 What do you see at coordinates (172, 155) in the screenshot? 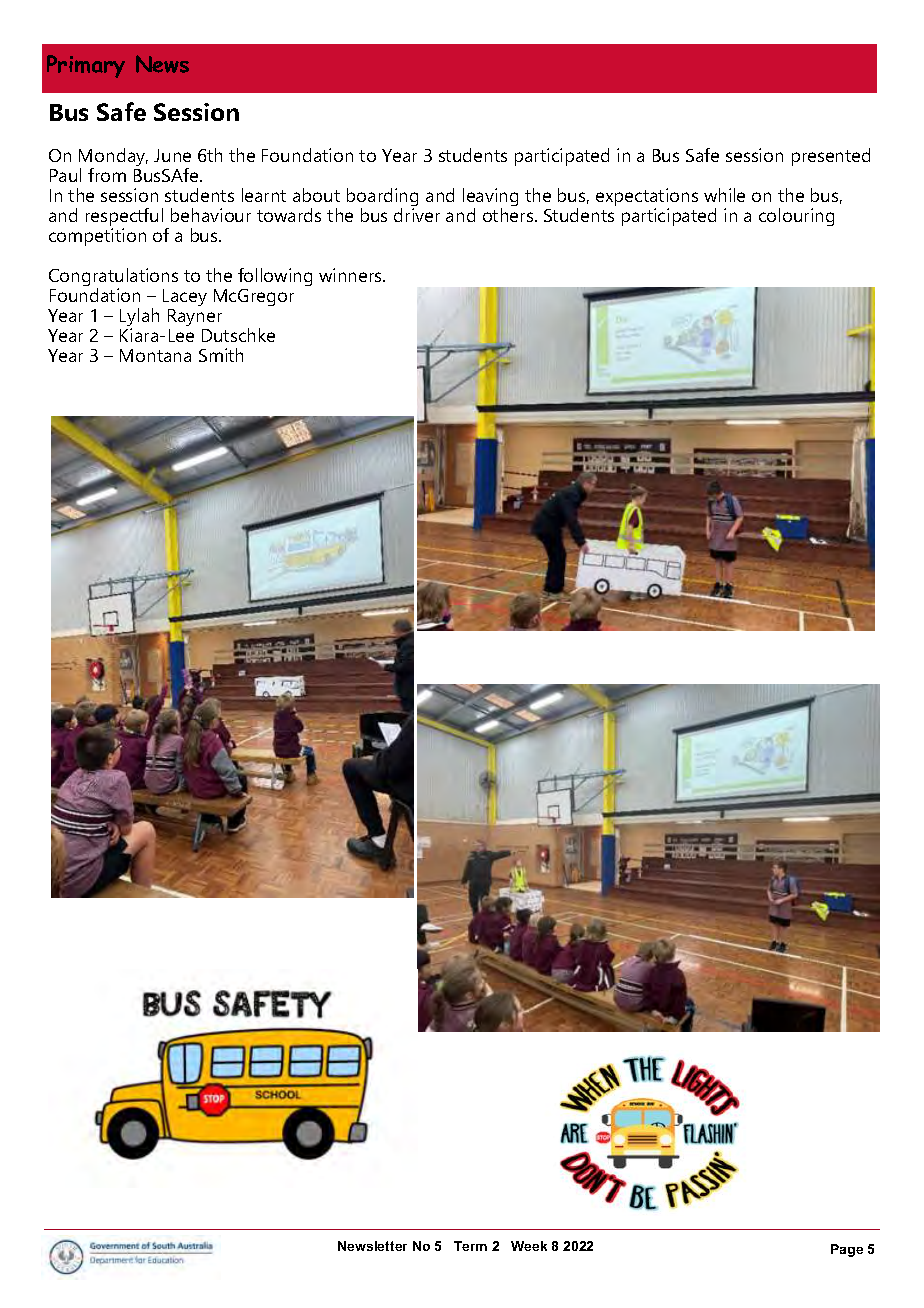
I see `June` at bounding box center [172, 155].
